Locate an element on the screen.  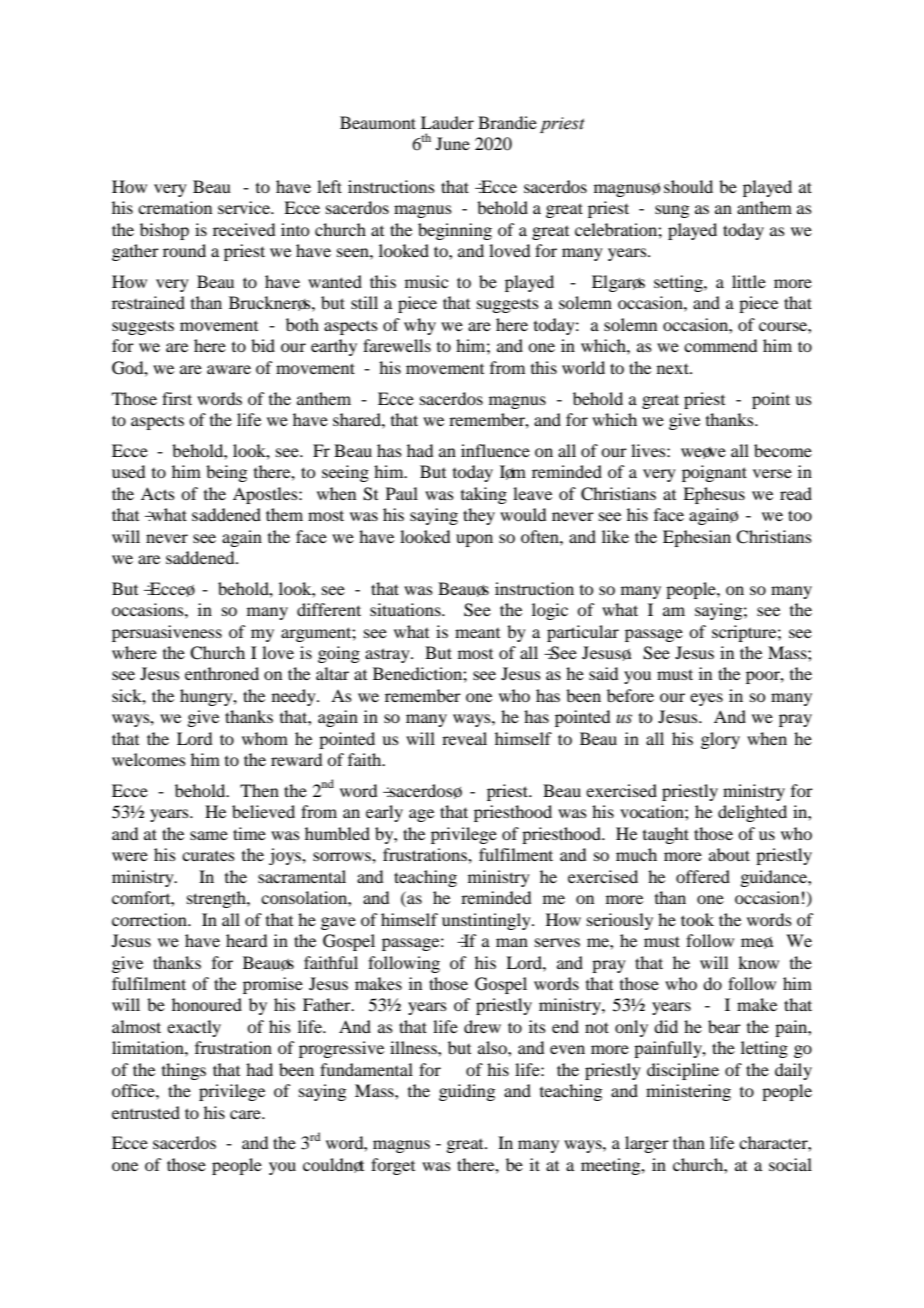
same is located at coordinates (209, 835).
